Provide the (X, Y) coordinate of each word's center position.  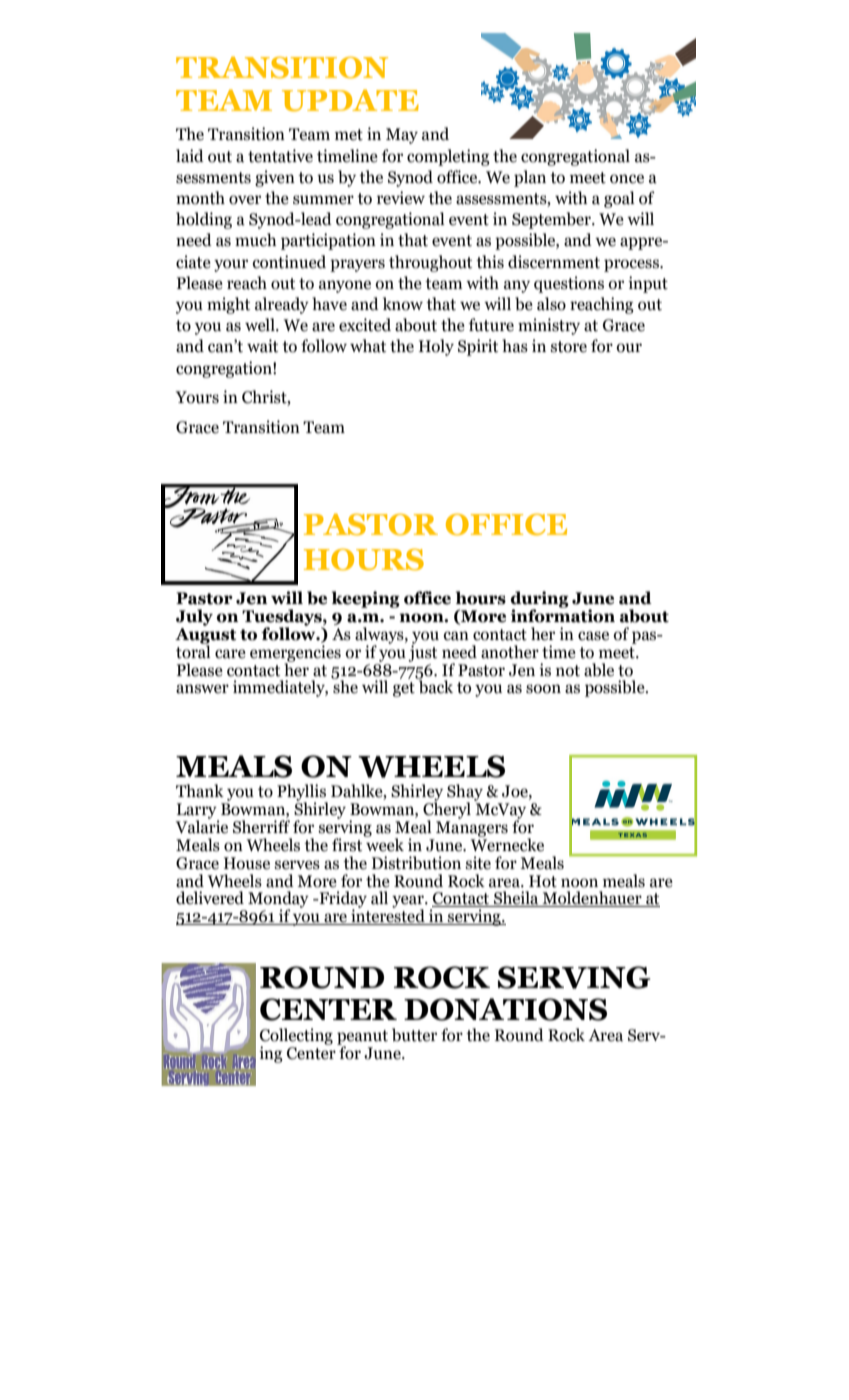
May (402, 136)
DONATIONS (505, 1009)
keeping (366, 599)
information (563, 615)
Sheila (516, 899)
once (627, 179)
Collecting (296, 1037)
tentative (280, 156)
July (194, 617)
